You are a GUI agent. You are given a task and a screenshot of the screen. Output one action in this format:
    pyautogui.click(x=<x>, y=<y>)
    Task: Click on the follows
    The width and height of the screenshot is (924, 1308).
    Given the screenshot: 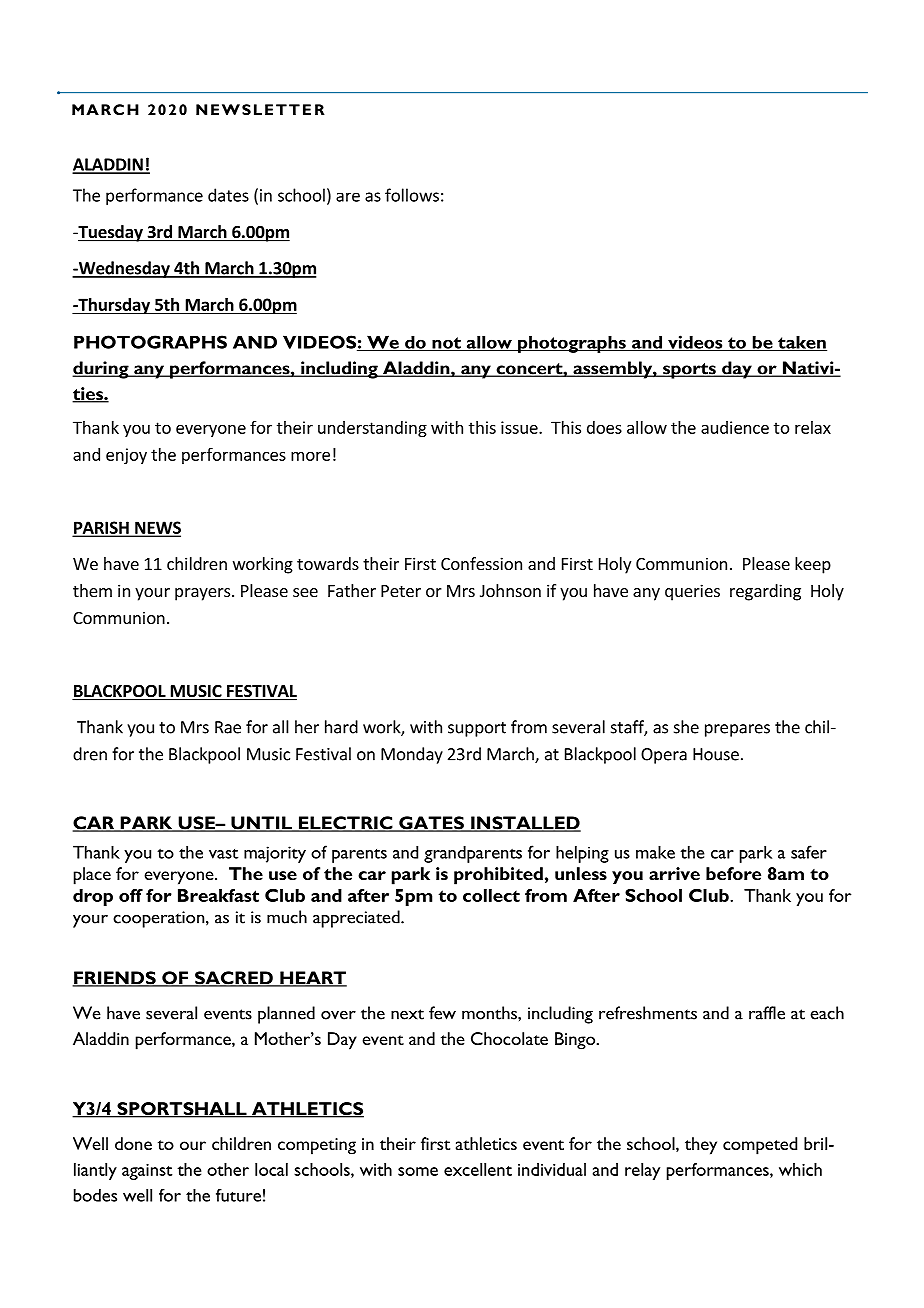 What is the action you would take?
    pyautogui.click(x=412, y=195)
